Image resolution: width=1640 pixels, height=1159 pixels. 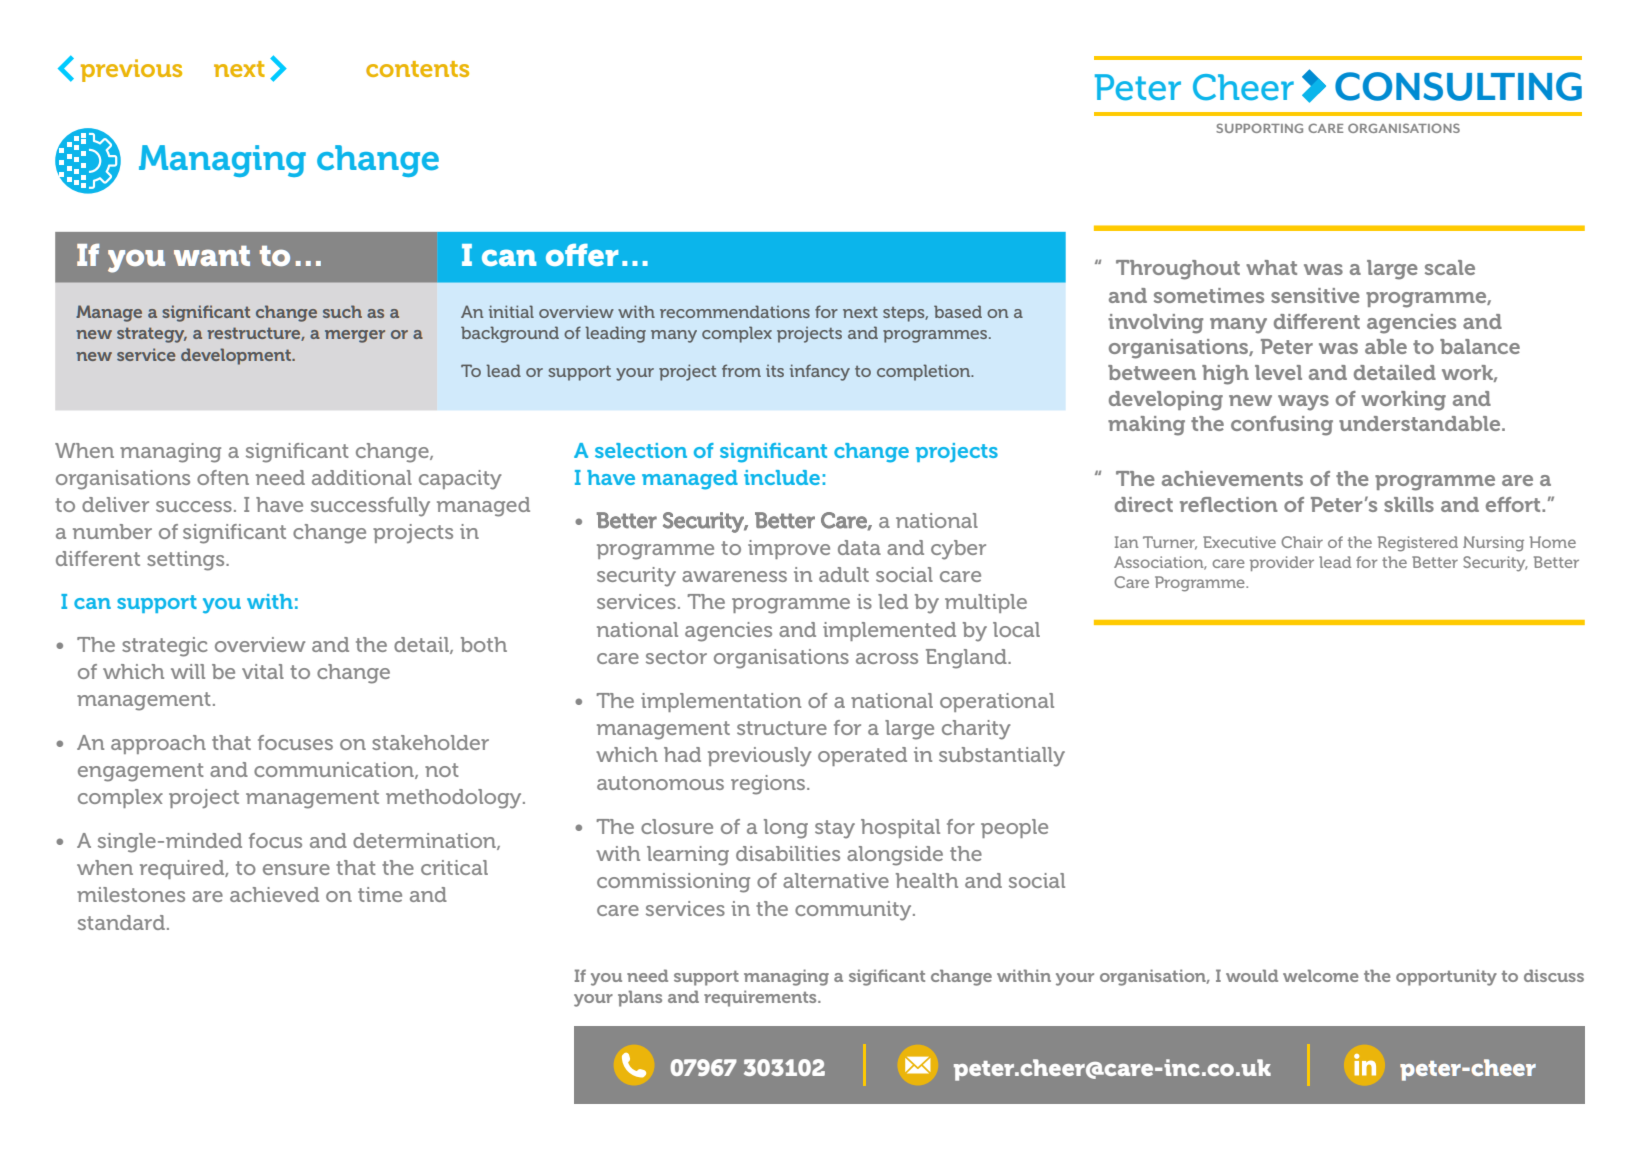 What do you see at coordinates (1450, 267) in the page?
I see `scale` at bounding box center [1450, 267].
